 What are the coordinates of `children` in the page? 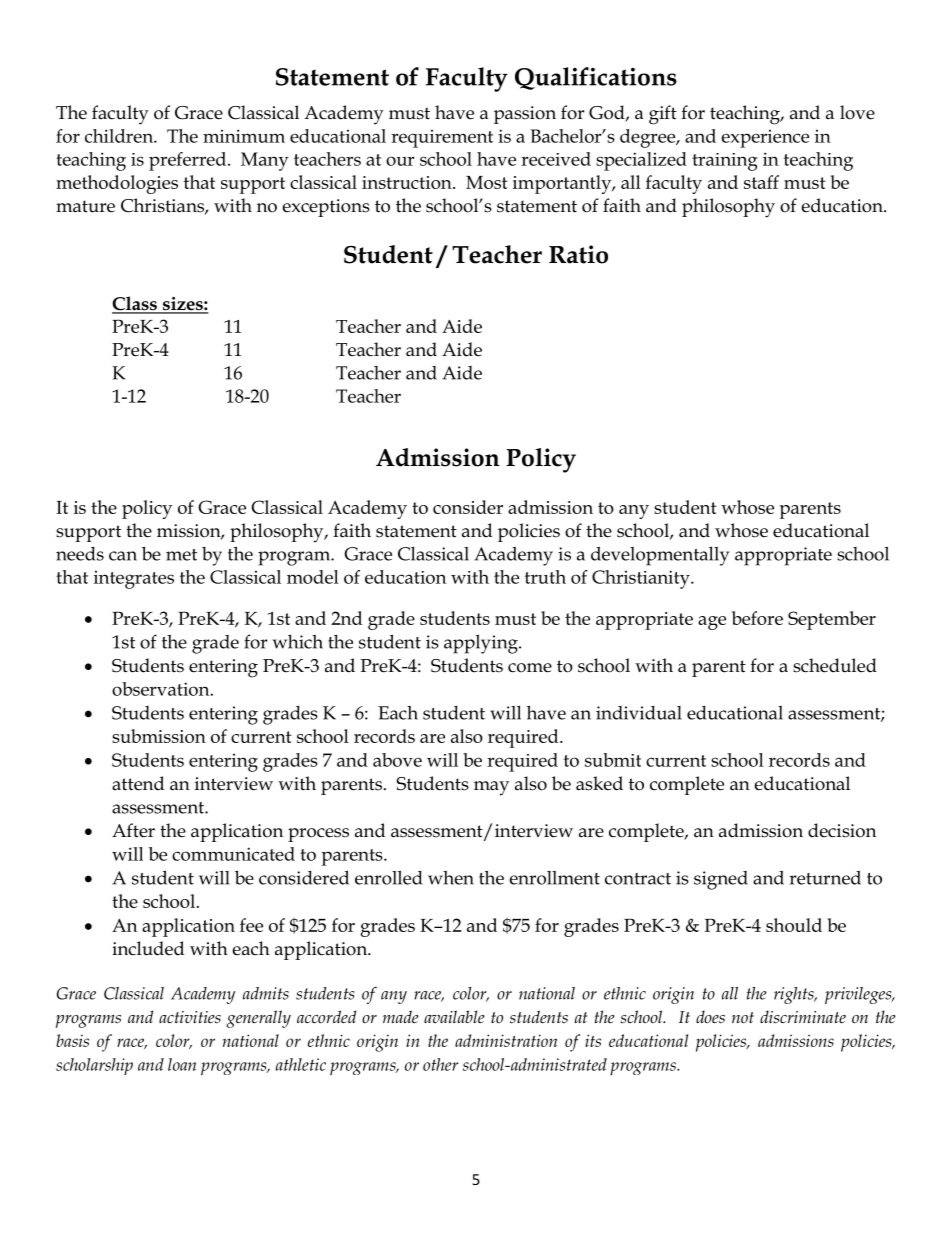 It's located at (120, 136).
